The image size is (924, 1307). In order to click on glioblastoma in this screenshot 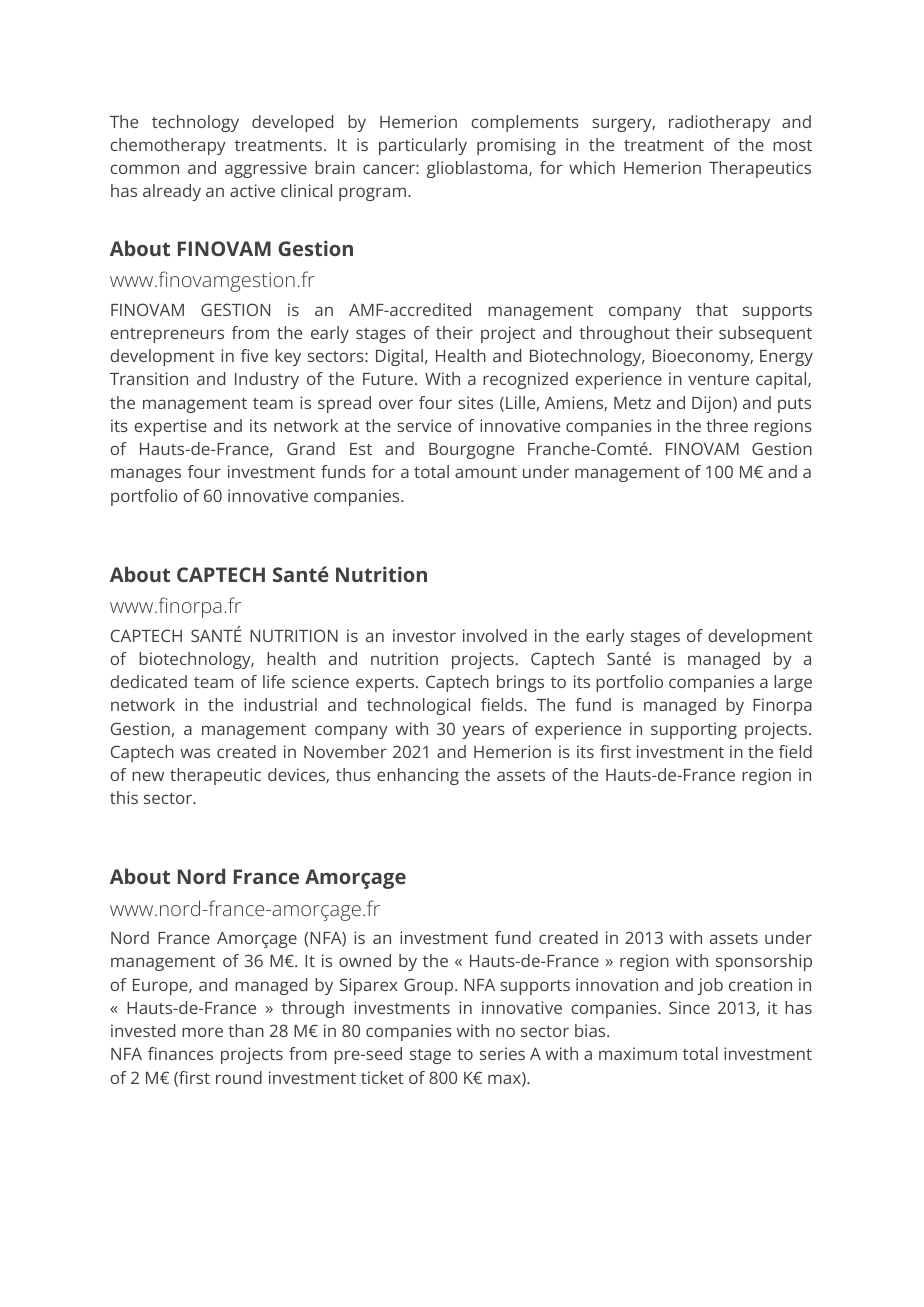, I will do `click(478, 169)`.
